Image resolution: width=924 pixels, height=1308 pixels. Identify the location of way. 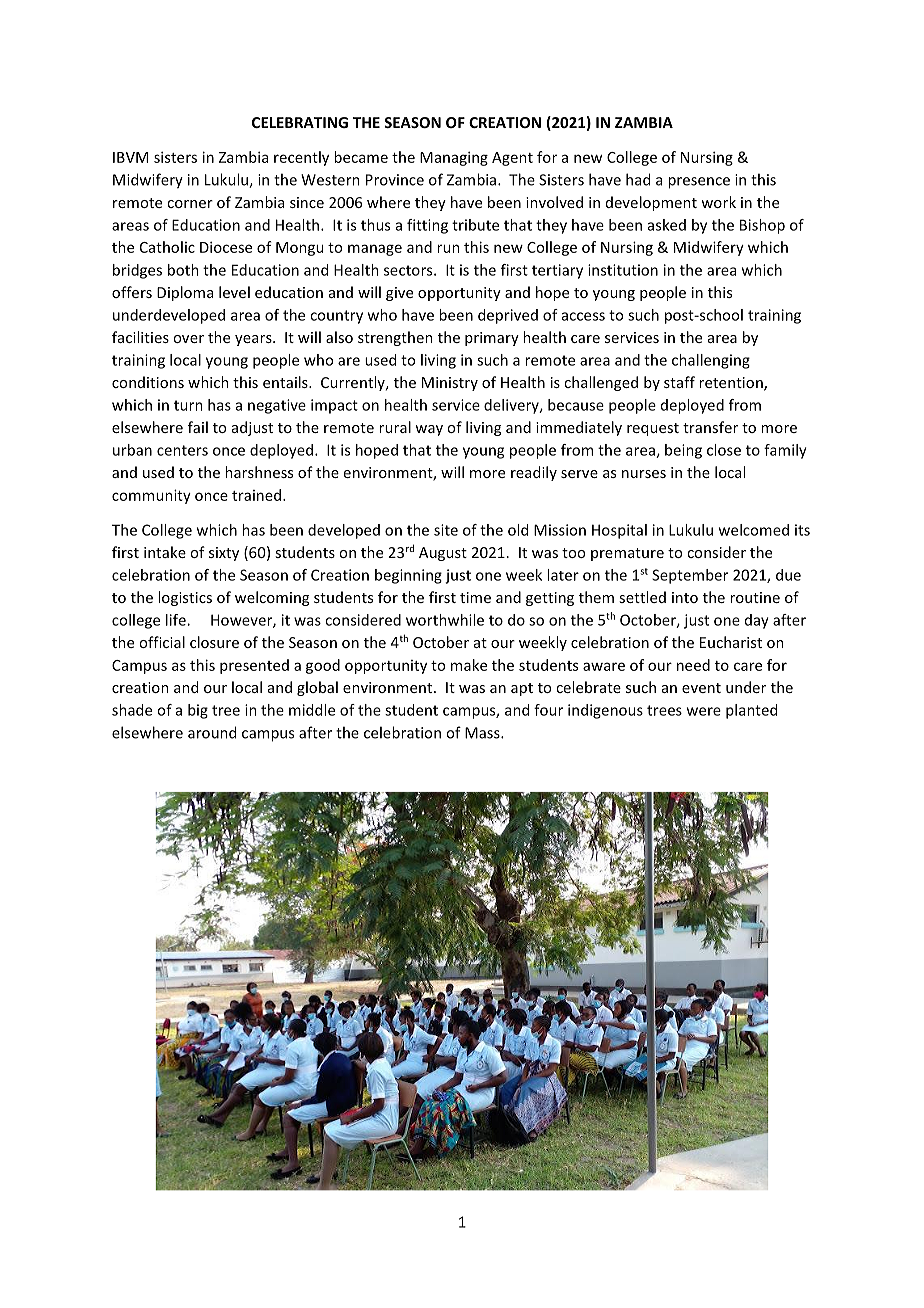
(429, 430).
